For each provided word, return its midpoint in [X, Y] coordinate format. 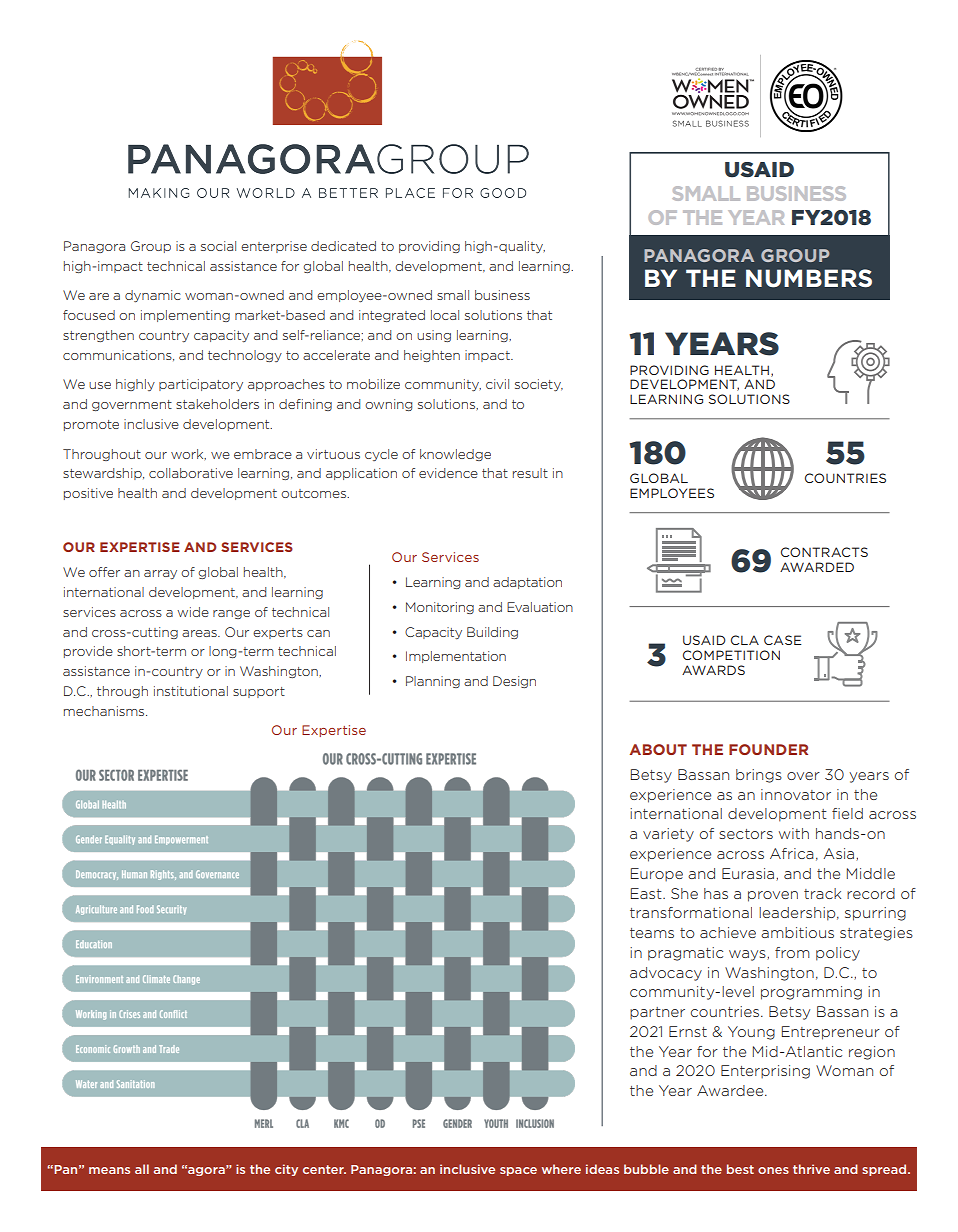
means [109, 1170]
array [160, 574]
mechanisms [105, 711]
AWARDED [817, 567]
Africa [792, 853]
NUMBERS [809, 278]
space [518, 1171]
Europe [657, 875]
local [445, 315]
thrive [811, 1169]
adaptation [527, 583]
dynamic [153, 296]
